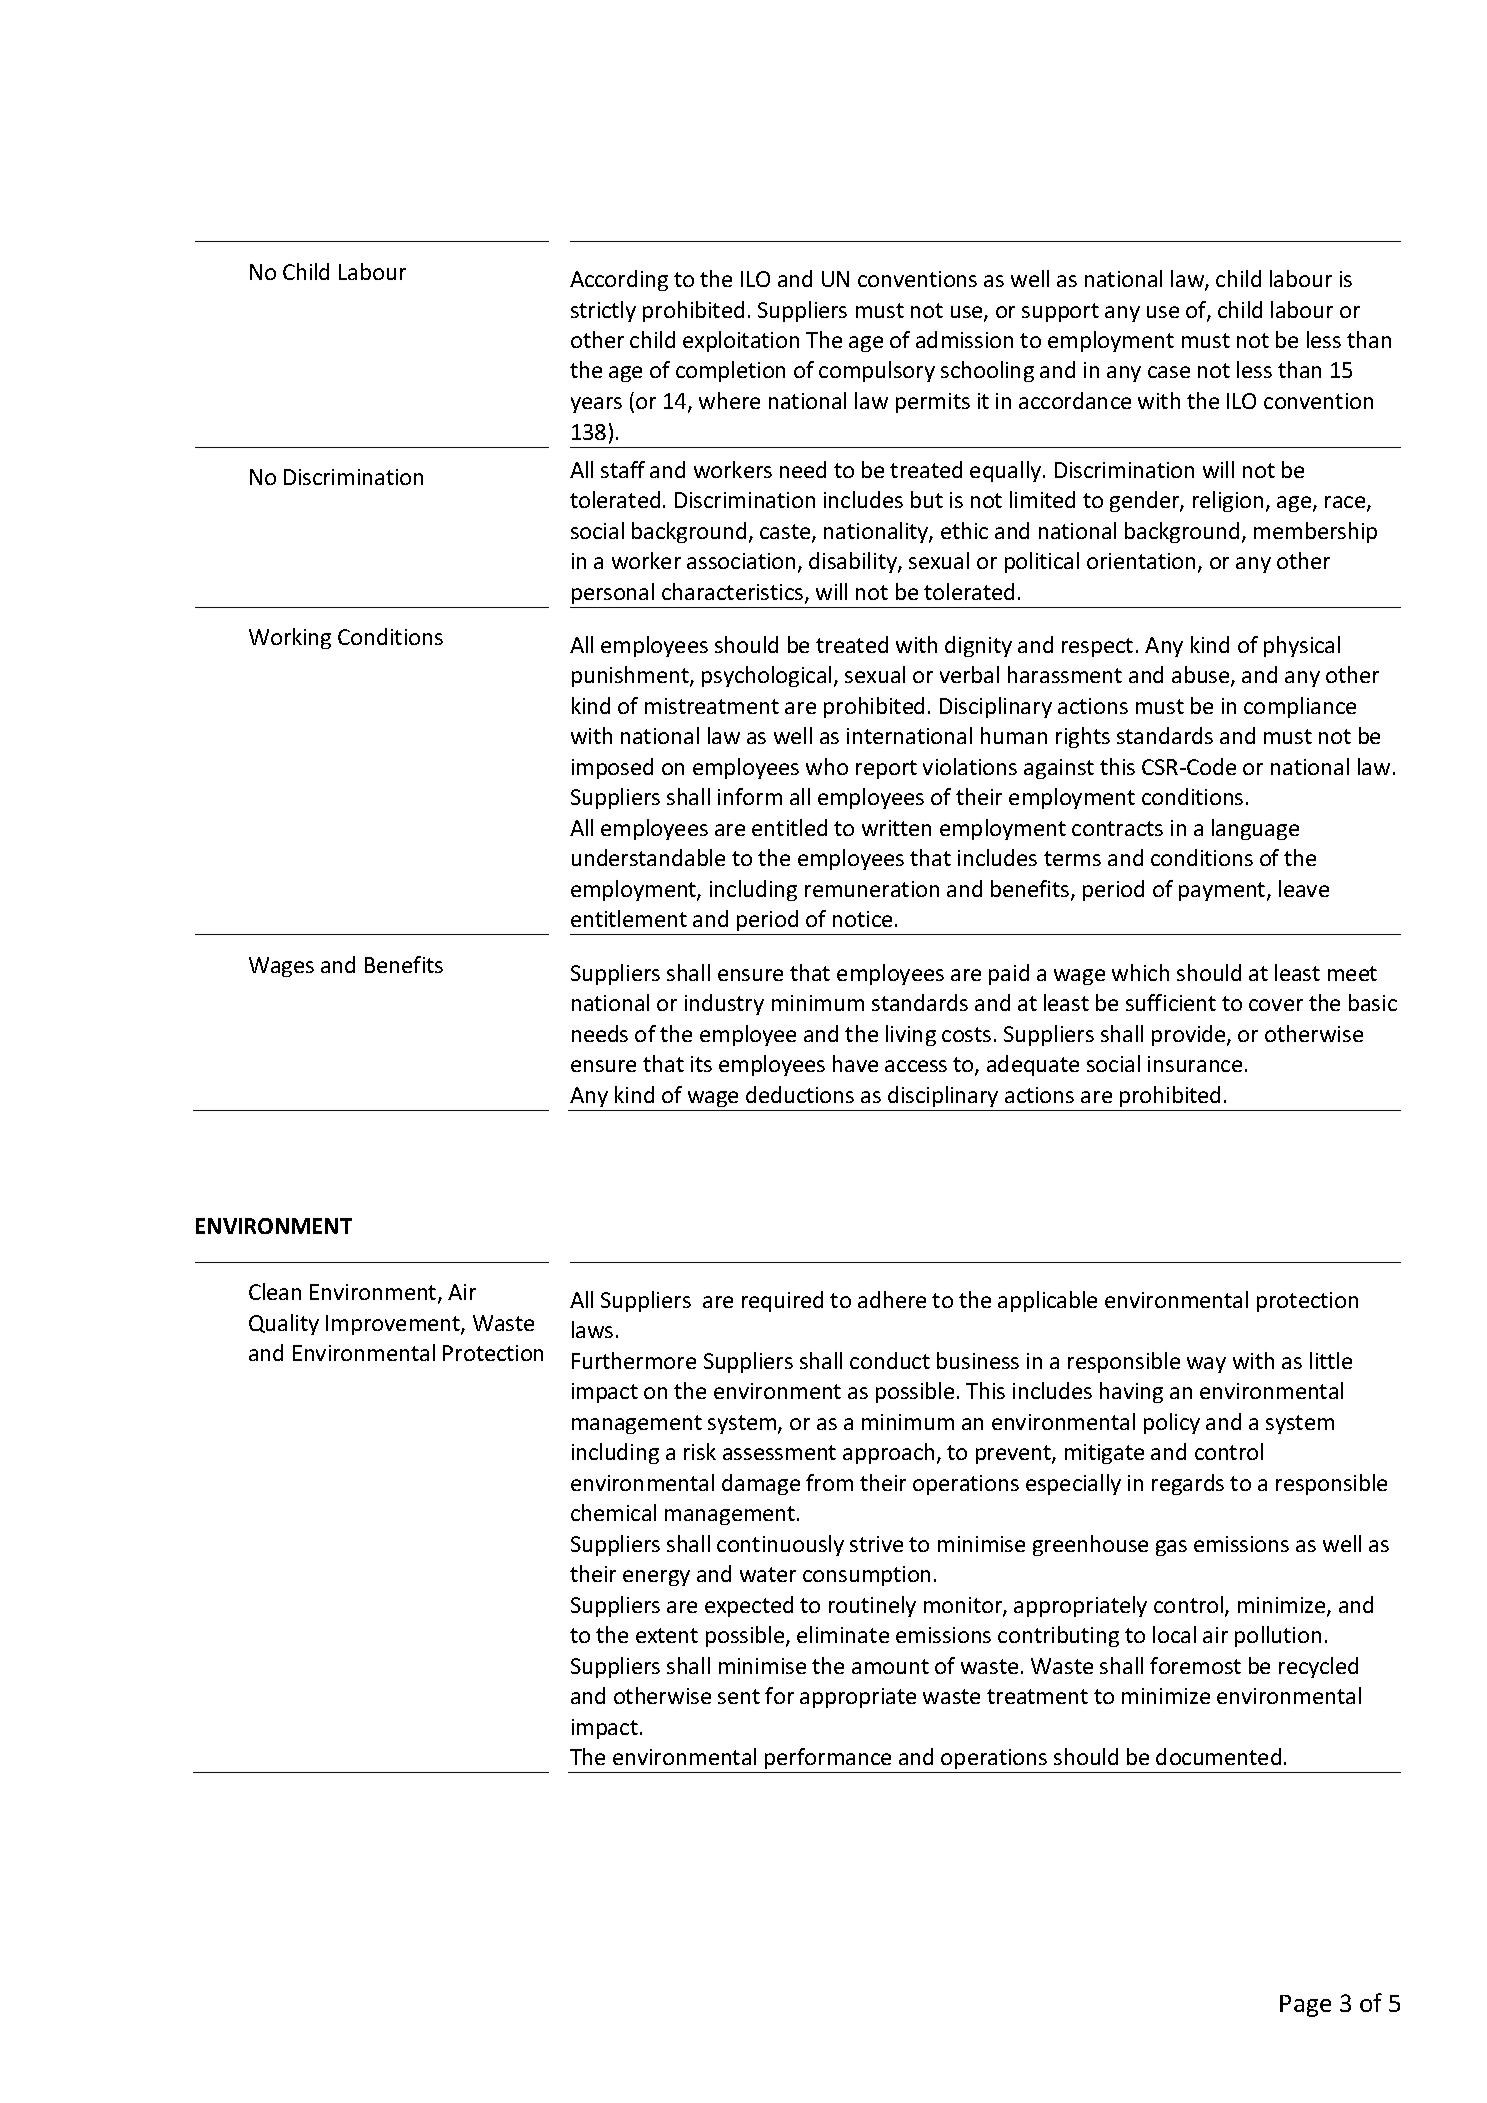  Describe the element at coordinates (872, 889) in the document. I see `remuneration` at that location.
